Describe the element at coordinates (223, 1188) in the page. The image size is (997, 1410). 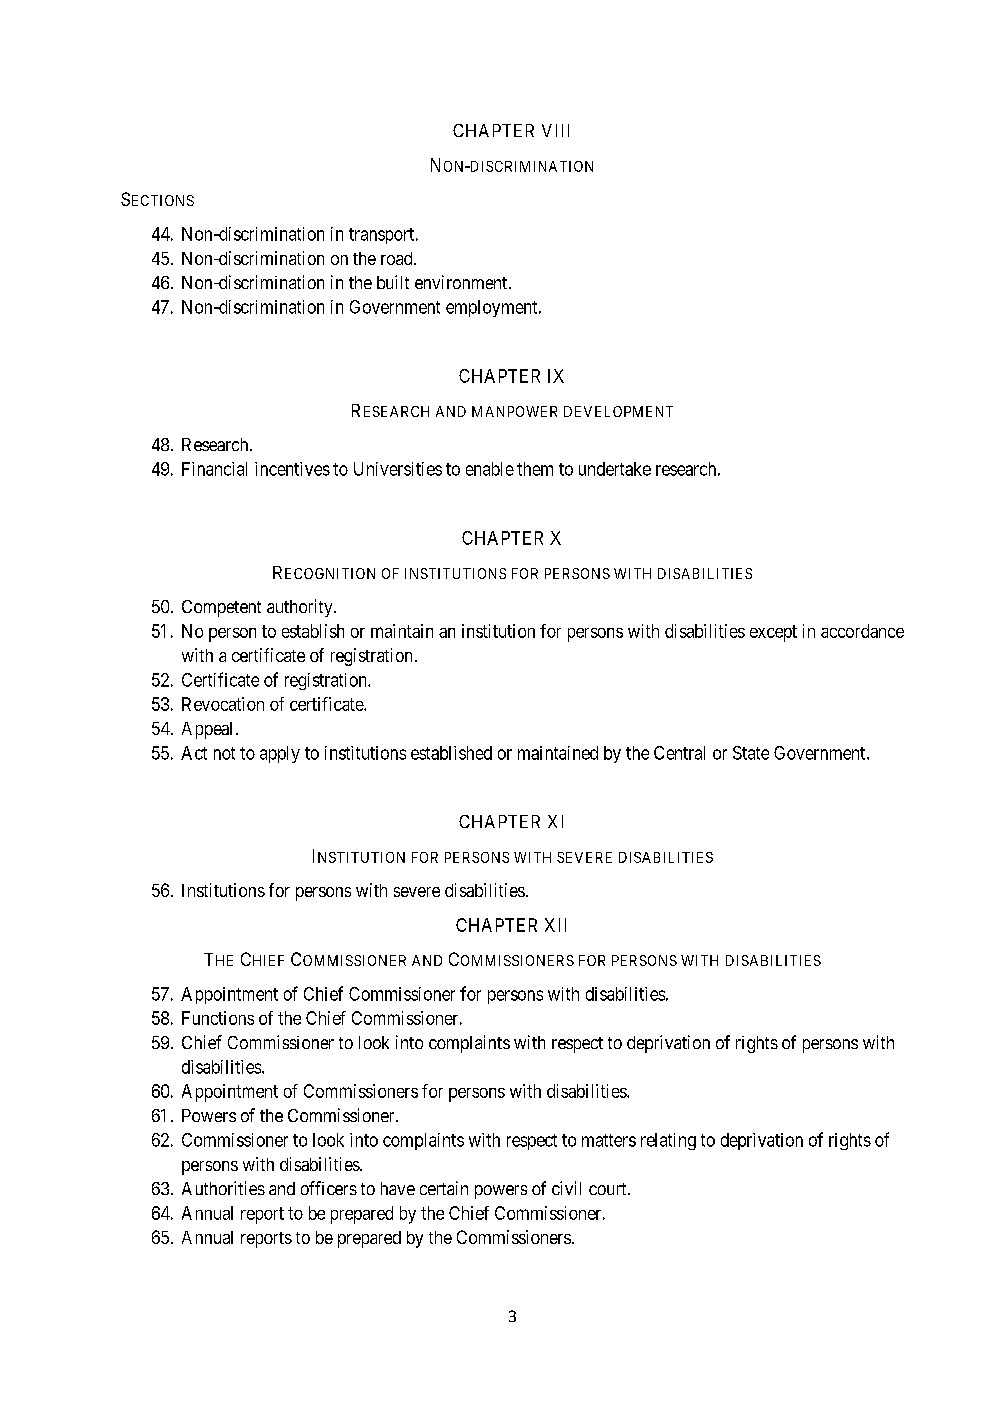
I see `Authorities` at that location.
